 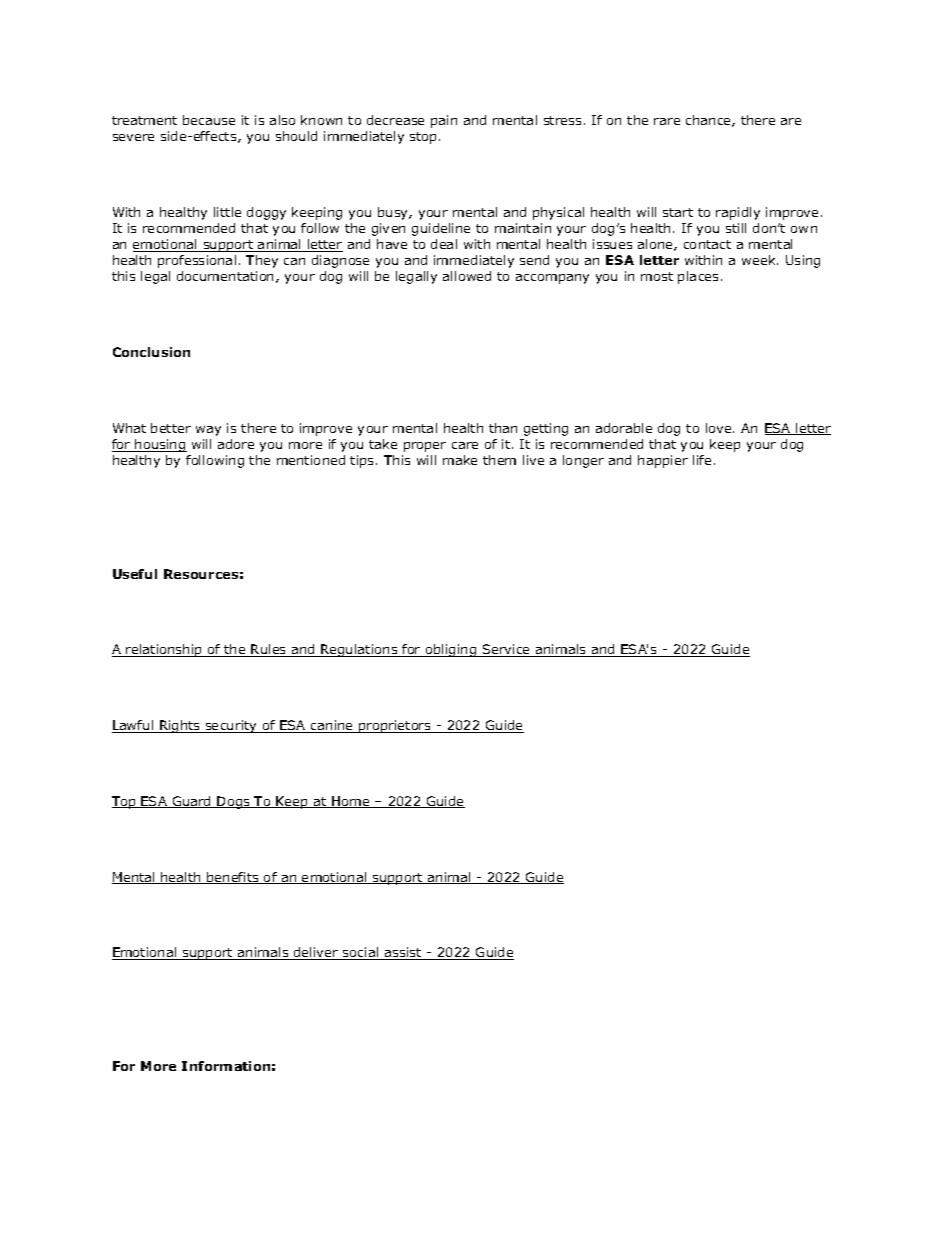 I want to click on make, so click(x=460, y=460).
